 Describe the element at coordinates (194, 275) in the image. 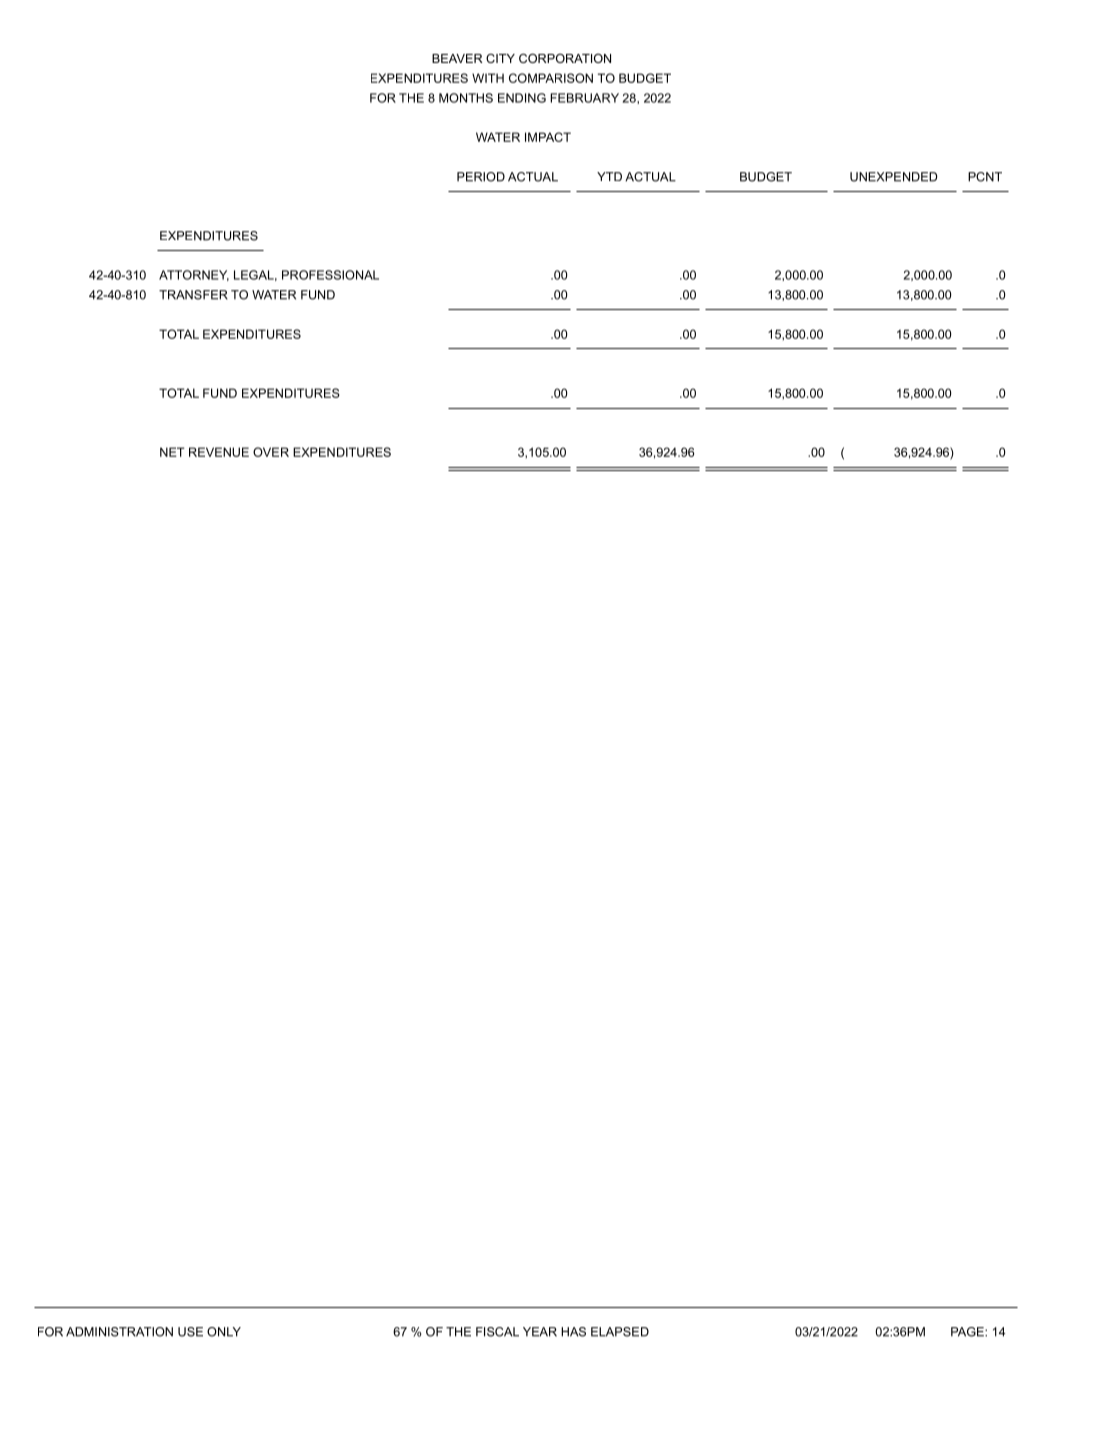

I see `ATTORNEY` at that location.
